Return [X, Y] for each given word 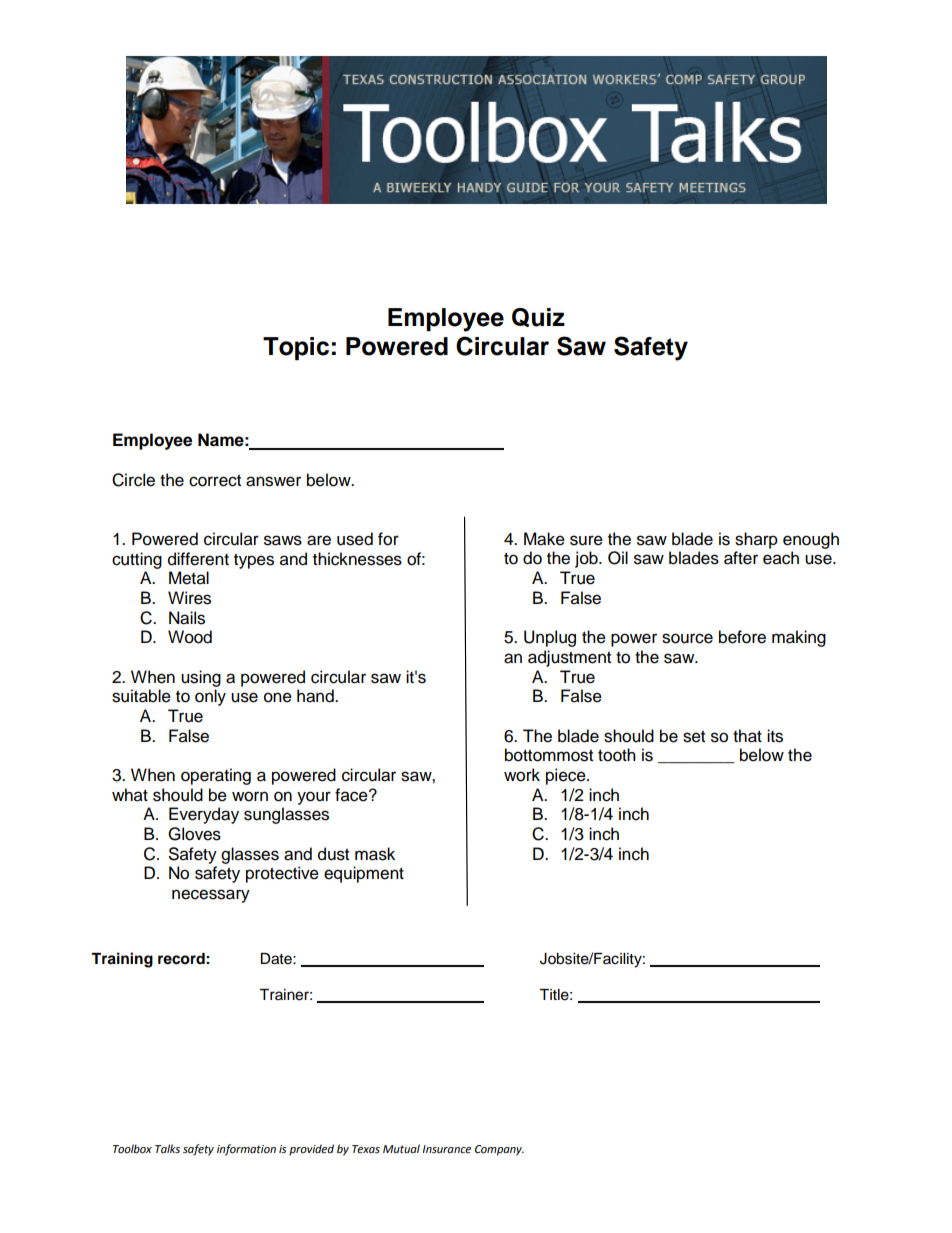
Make [544, 539]
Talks [167, 1148]
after [741, 558]
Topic [296, 348]
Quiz [538, 317]
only [210, 697]
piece [567, 776]
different [198, 559]
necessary [211, 896]
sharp [756, 540]
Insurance [446, 1149]
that [747, 736]
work [522, 775]
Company [499, 1150]
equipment [364, 874]
